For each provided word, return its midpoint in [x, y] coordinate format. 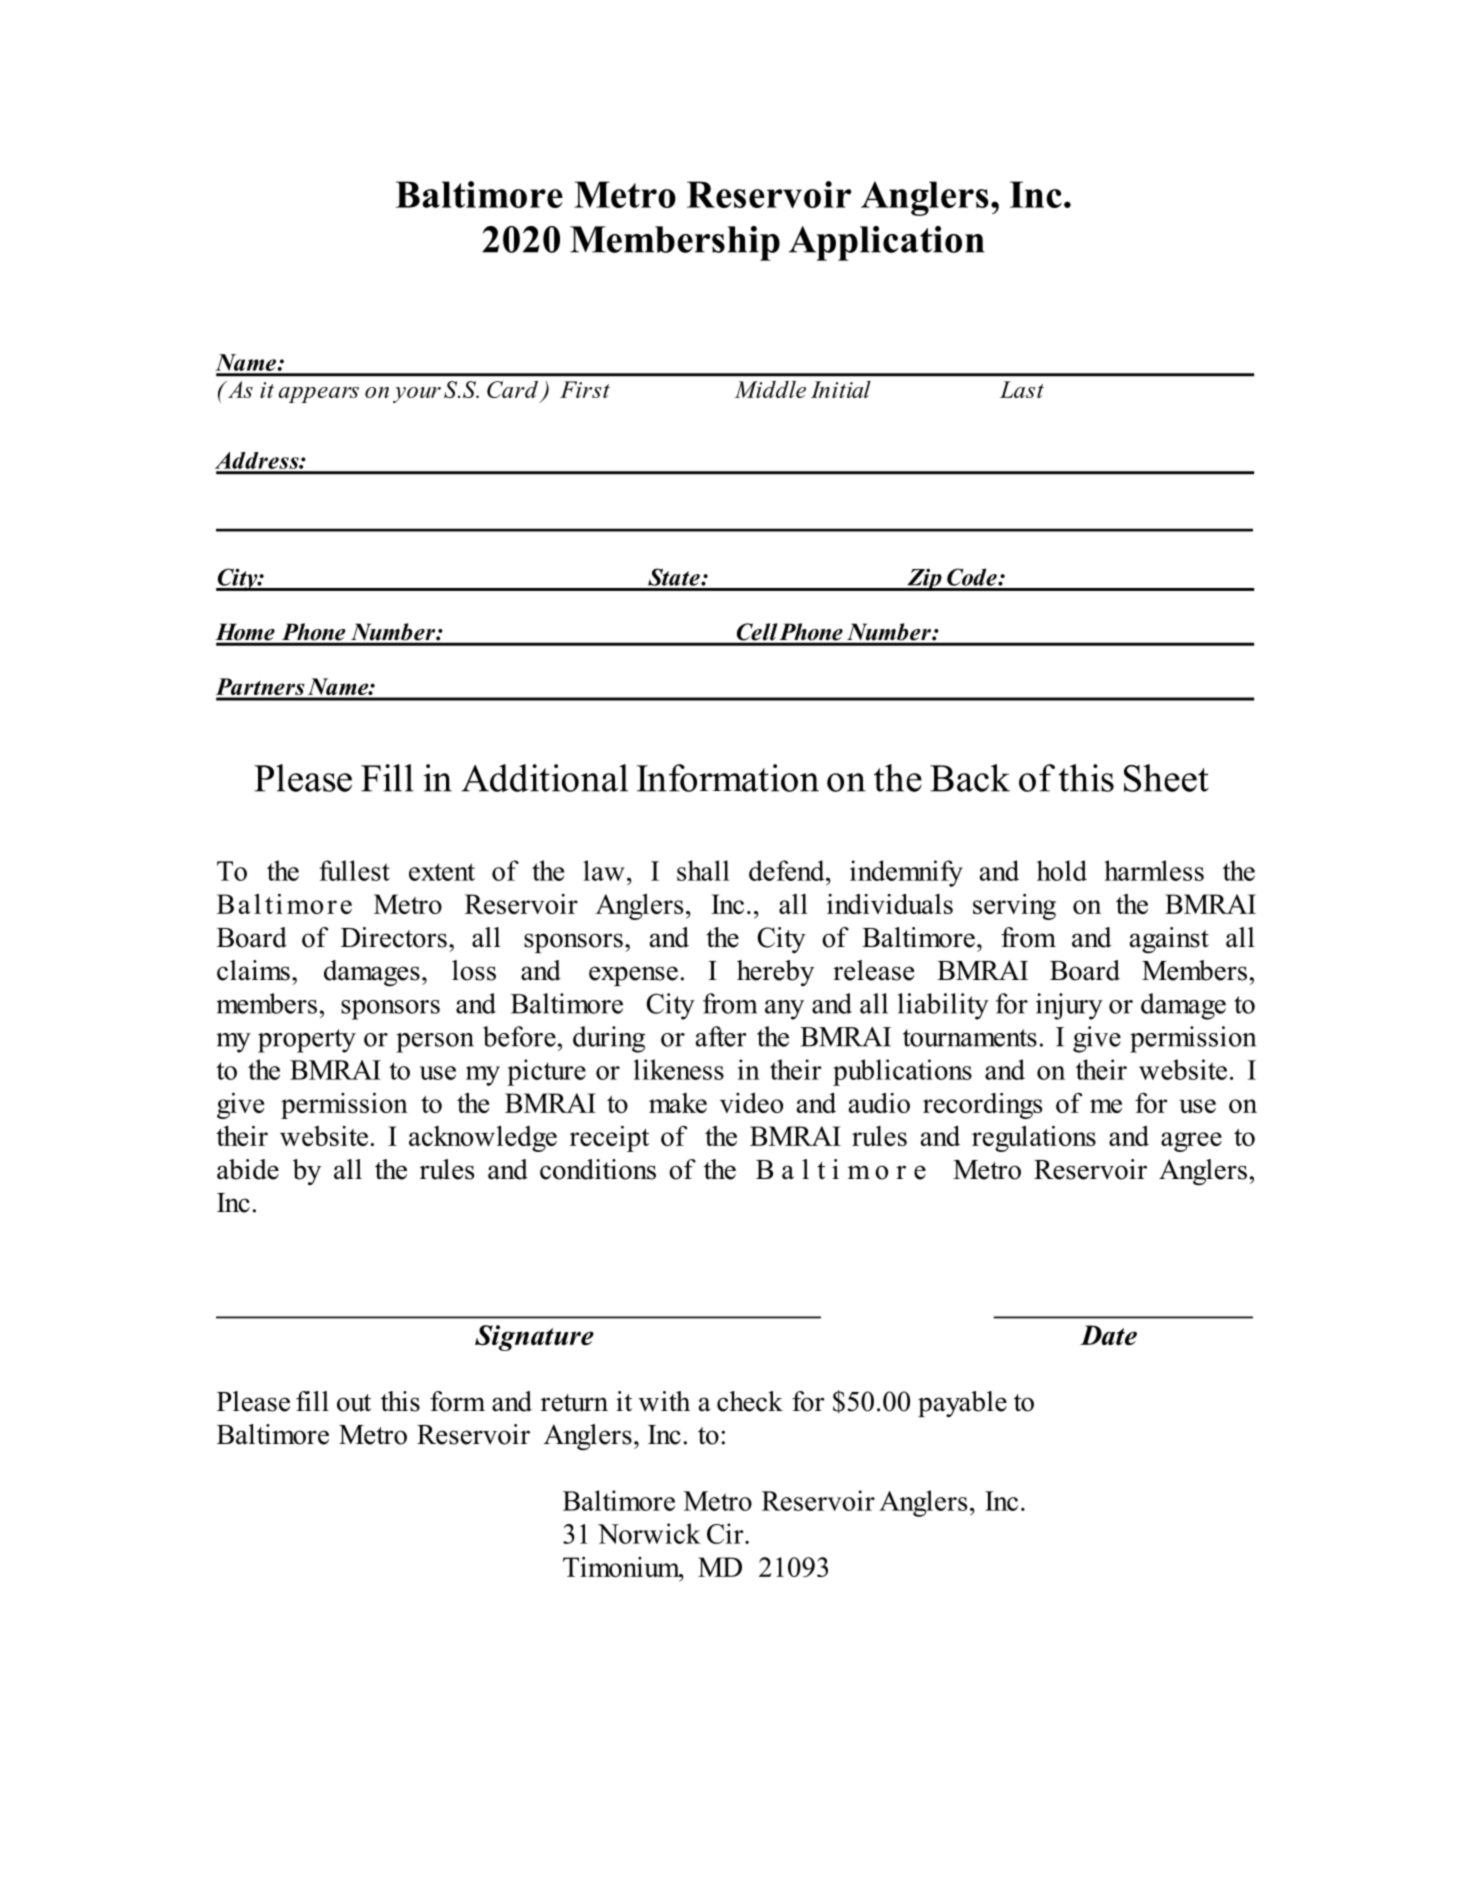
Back [970, 778]
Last [1022, 389]
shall [703, 870]
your [417, 395]
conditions [598, 1169]
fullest [354, 870]
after [721, 1036]
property [307, 1041]
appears [319, 395]
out [354, 1403]
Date [1108, 1335]
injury [1069, 1006]
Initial [841, 389]
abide [248, 1169]
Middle [770, 389]
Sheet [1166, 778]
